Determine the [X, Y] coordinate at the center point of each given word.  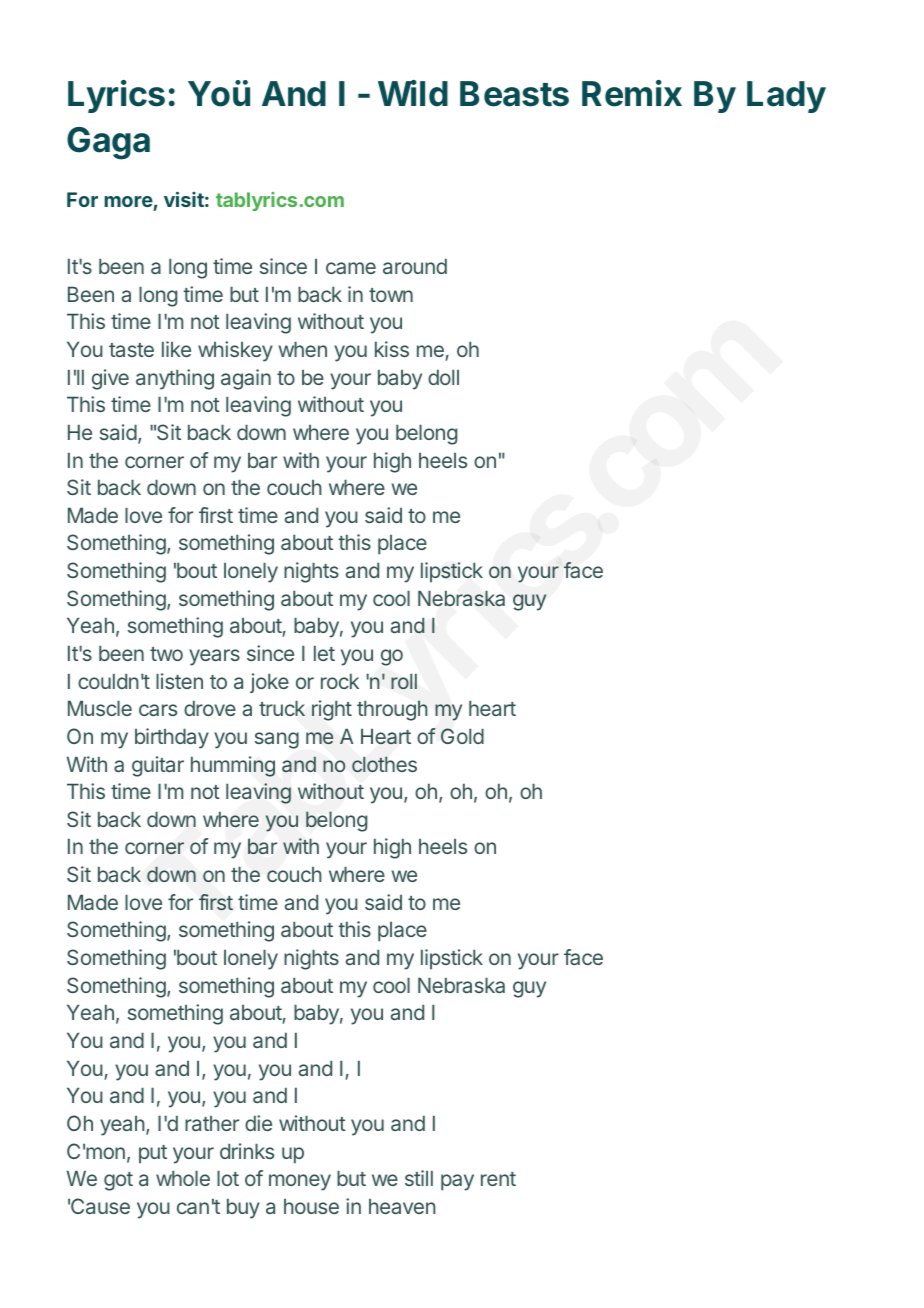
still [419, 1178]
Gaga [108, 143]
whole [183, 1178]
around [415, 266]
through [392, 710]
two [166, 654]
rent [498, 1179]
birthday [172, 738]
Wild [413, 93]
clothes [384, 764]
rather [212, 1123]
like [176, 349]
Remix [632, 93]
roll [404, 681]
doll [443, 377]
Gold [462, 736]
